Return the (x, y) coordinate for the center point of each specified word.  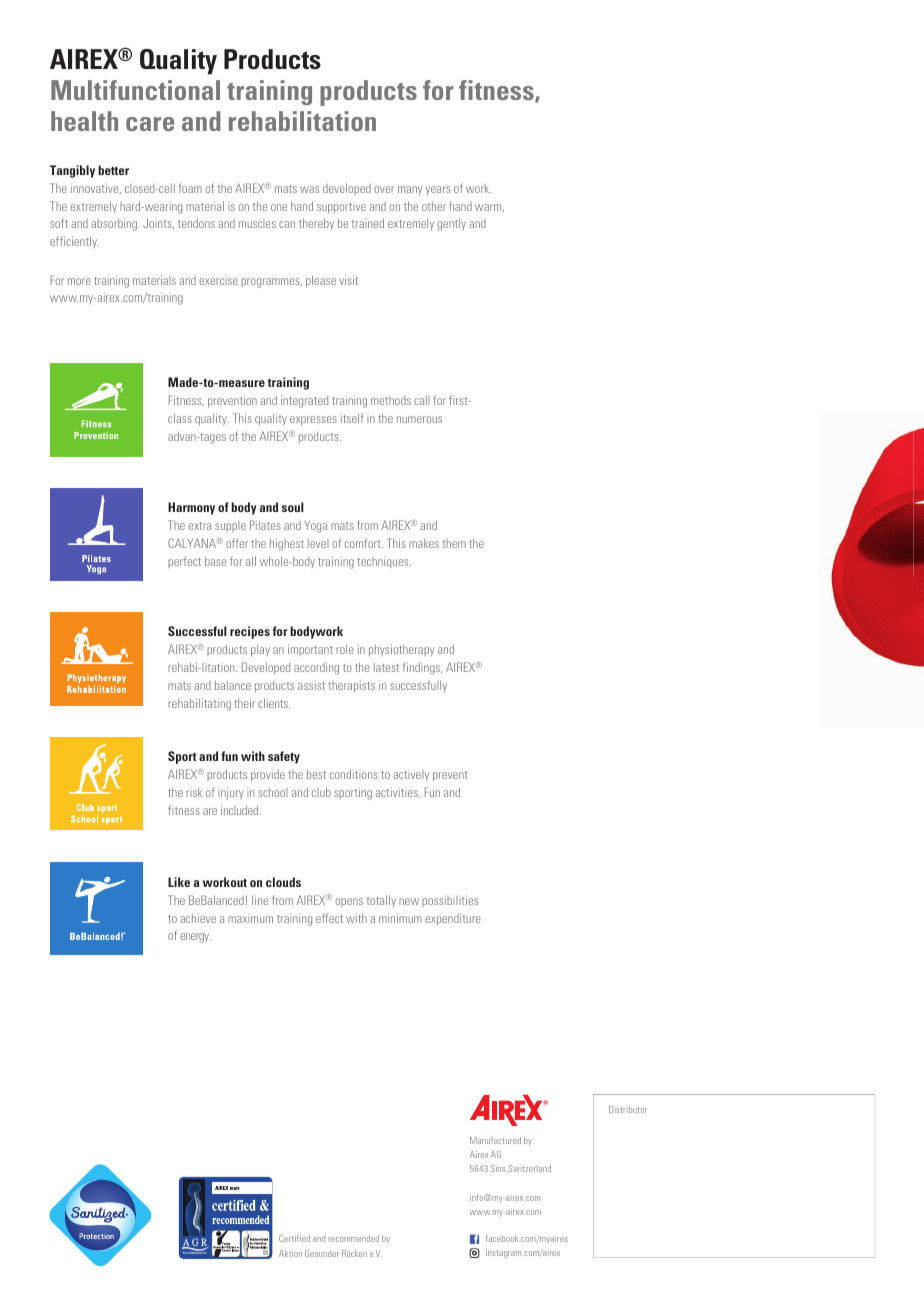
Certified (294, 1238)
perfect (184, 562)
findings (422, 668)
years (438, 190)
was (309, 189)
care (150, 124)
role (345, 649)
